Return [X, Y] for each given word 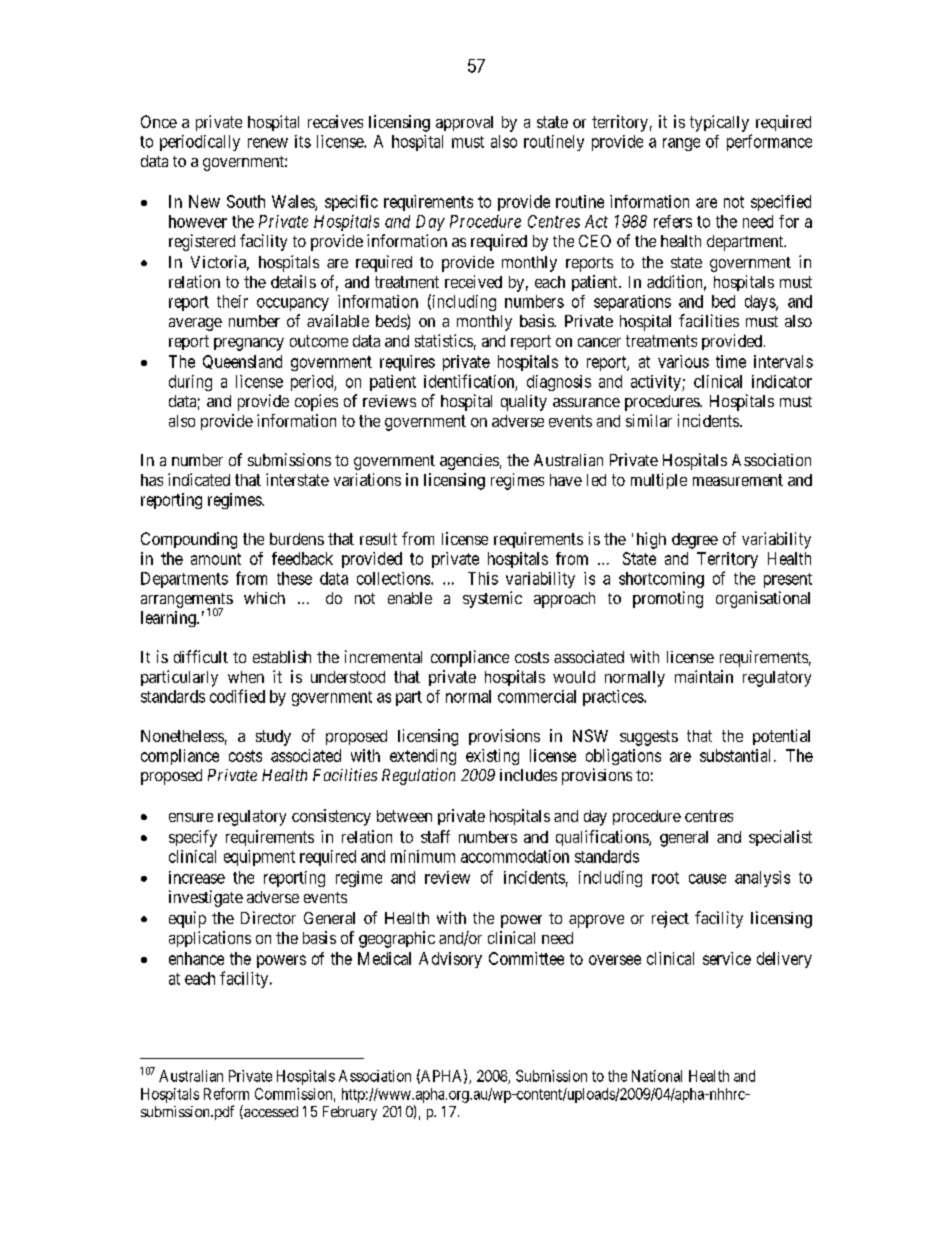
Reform [226, 1094]
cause [707, 879]
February [350, 1113]
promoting [668, 599]
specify [193, 838]
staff [435, 836]
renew [268, 143]
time [731, 361]
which [264, 598]
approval [464, 123]
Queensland [242, 362]
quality [524, 403]
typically [719, 123]
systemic [492, 599]
